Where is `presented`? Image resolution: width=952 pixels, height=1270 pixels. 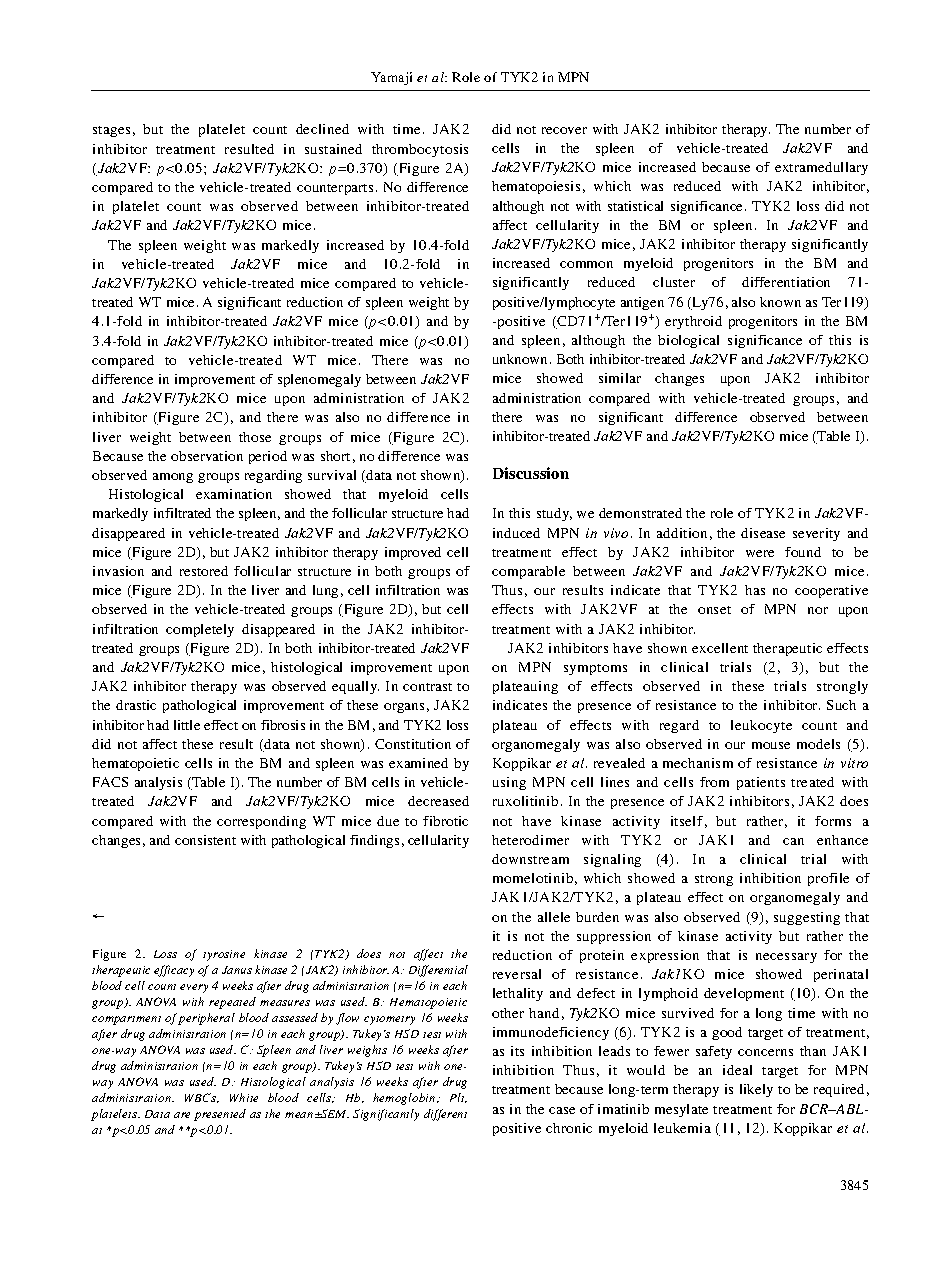
presented is located at coordinates (220, 1115).
